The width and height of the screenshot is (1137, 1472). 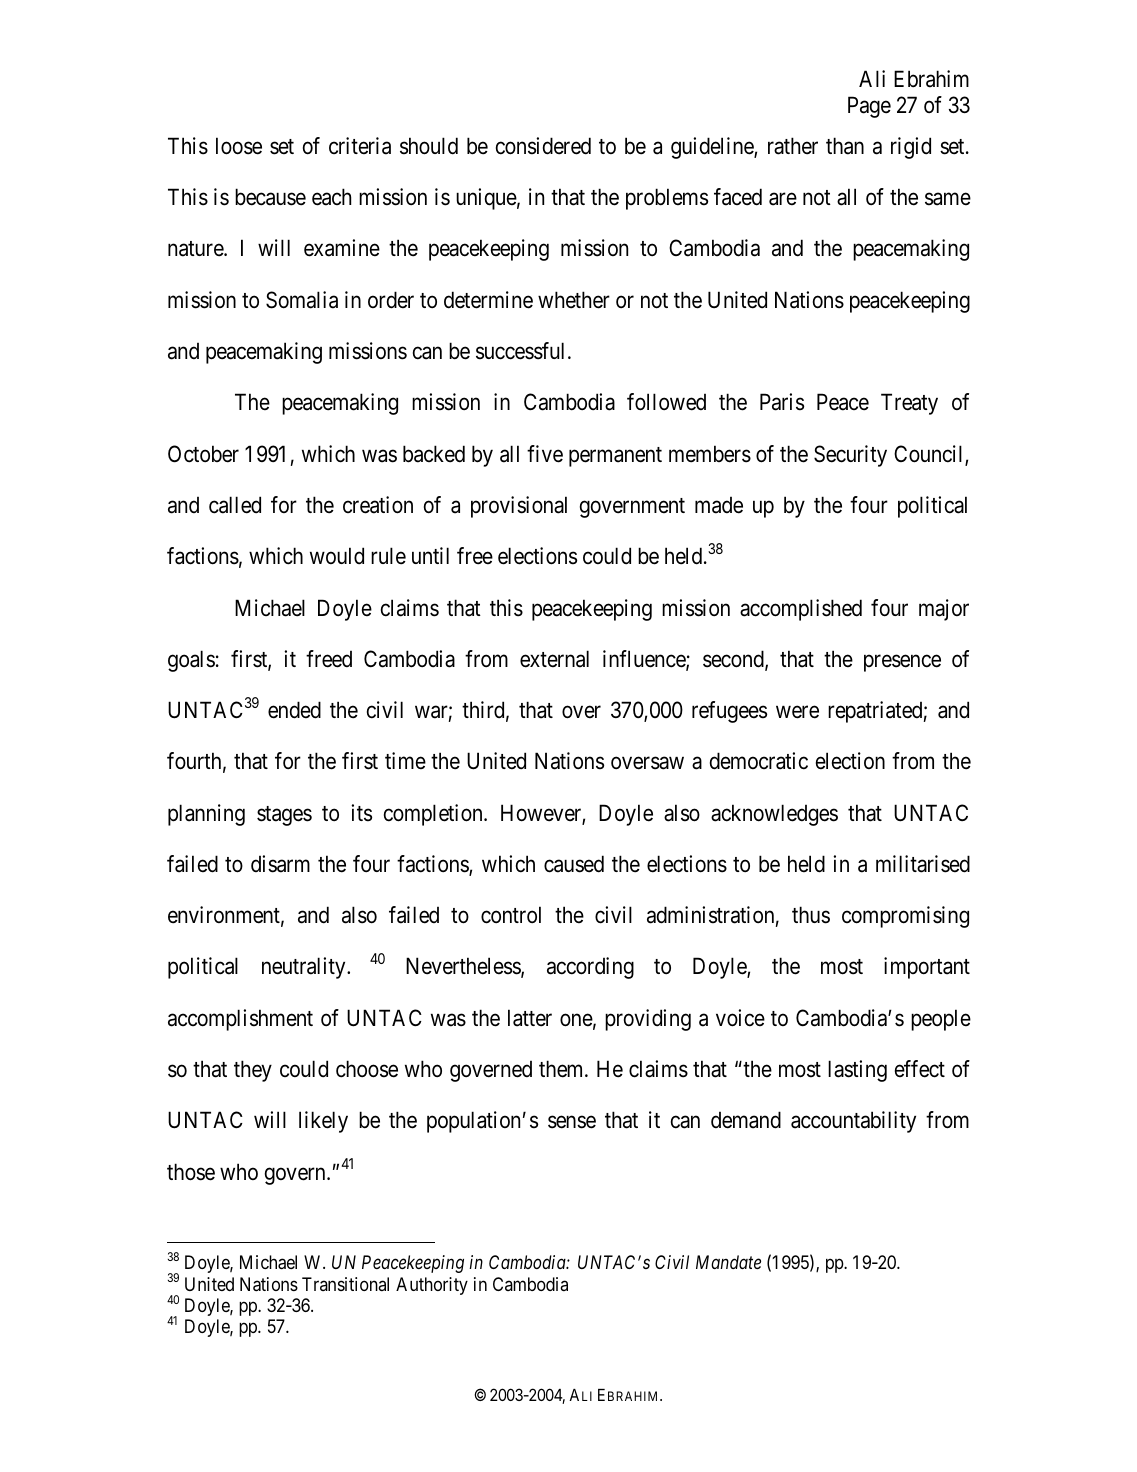 What do you see at coordinates (554, 659) in the screenshot?
I see `external` at bounding box center [554, 659].
